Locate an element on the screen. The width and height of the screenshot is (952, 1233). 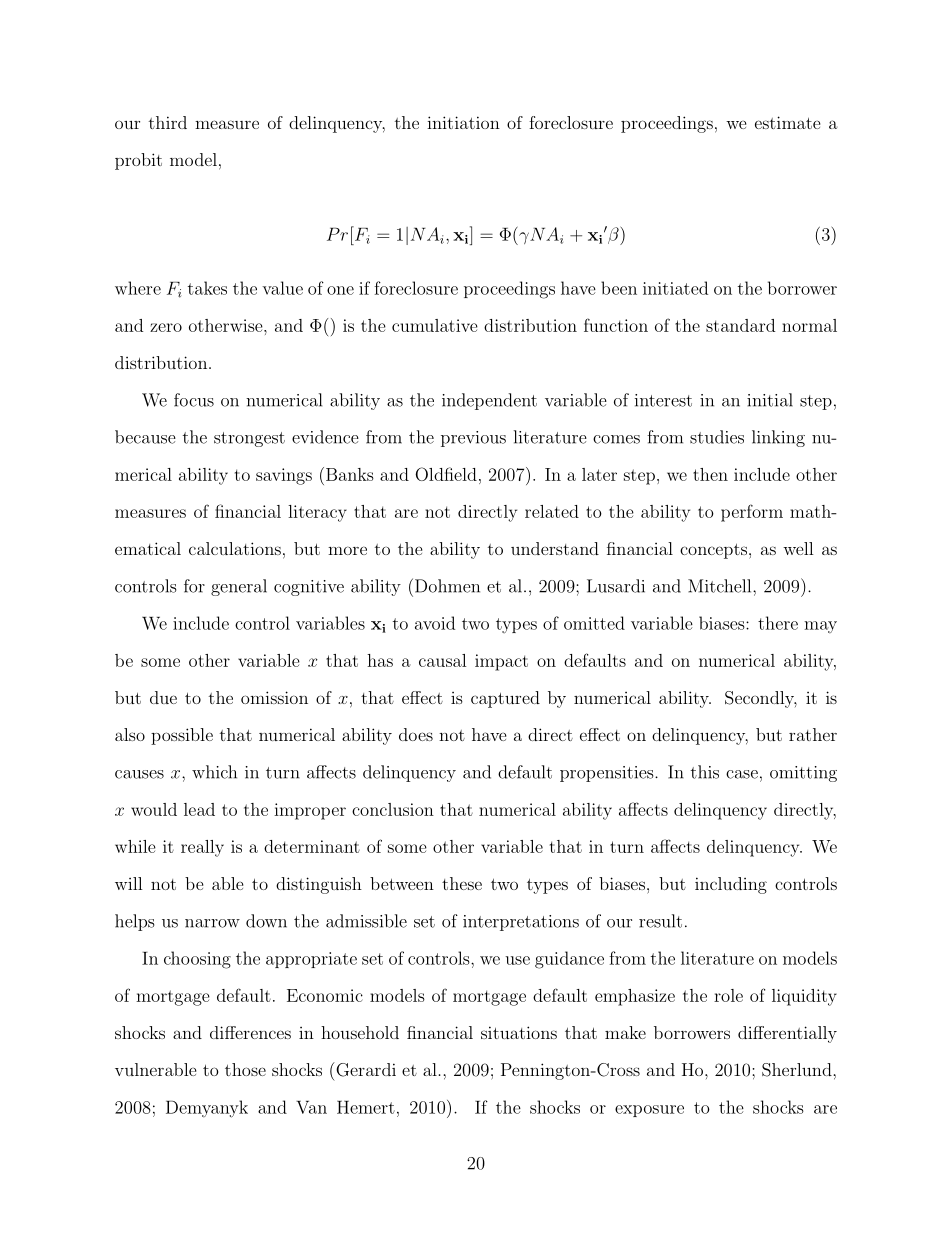
estimate is located at coordinates (788, 122).
